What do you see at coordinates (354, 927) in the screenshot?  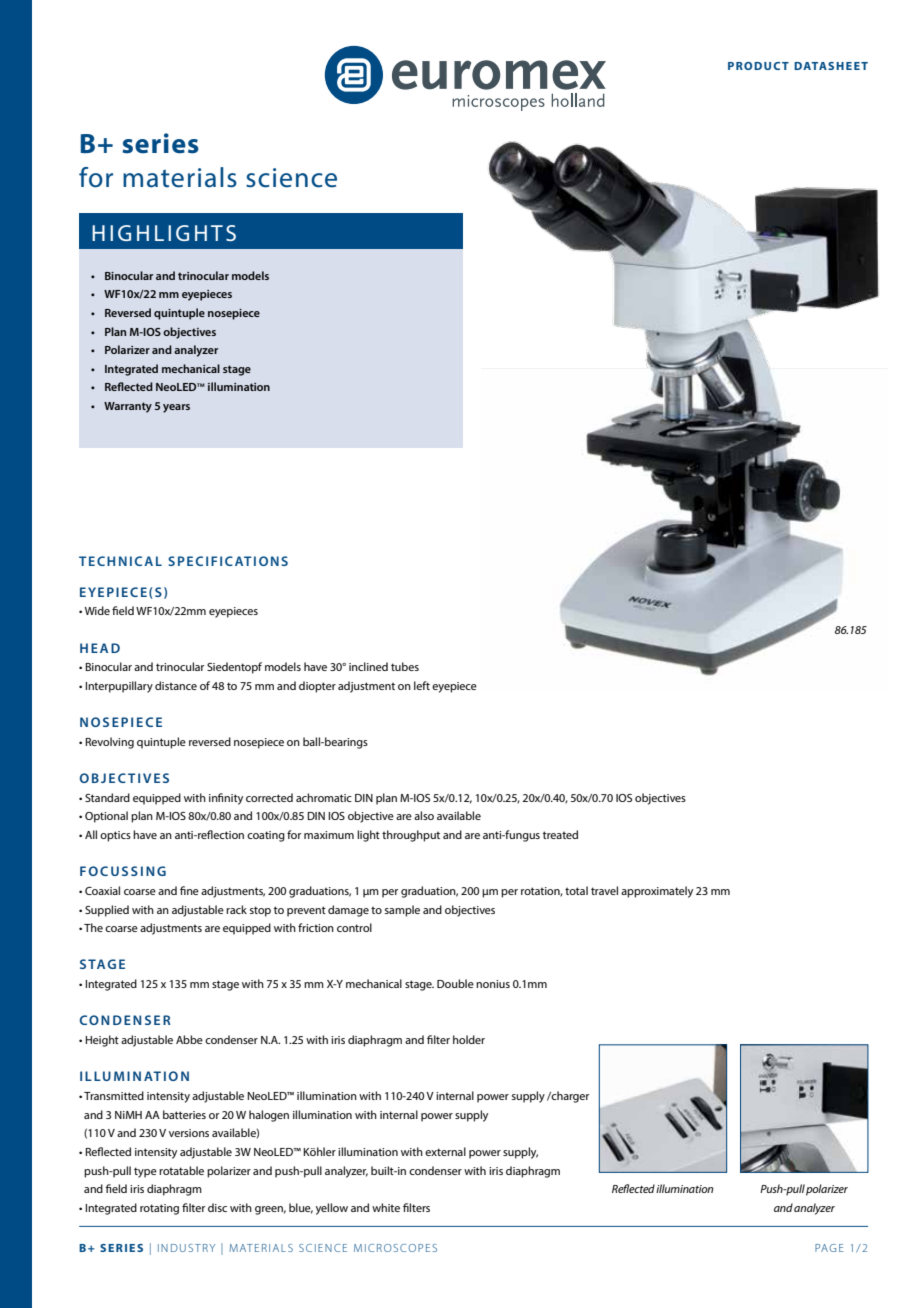 I see `control` at bounding box center [354, 927].
